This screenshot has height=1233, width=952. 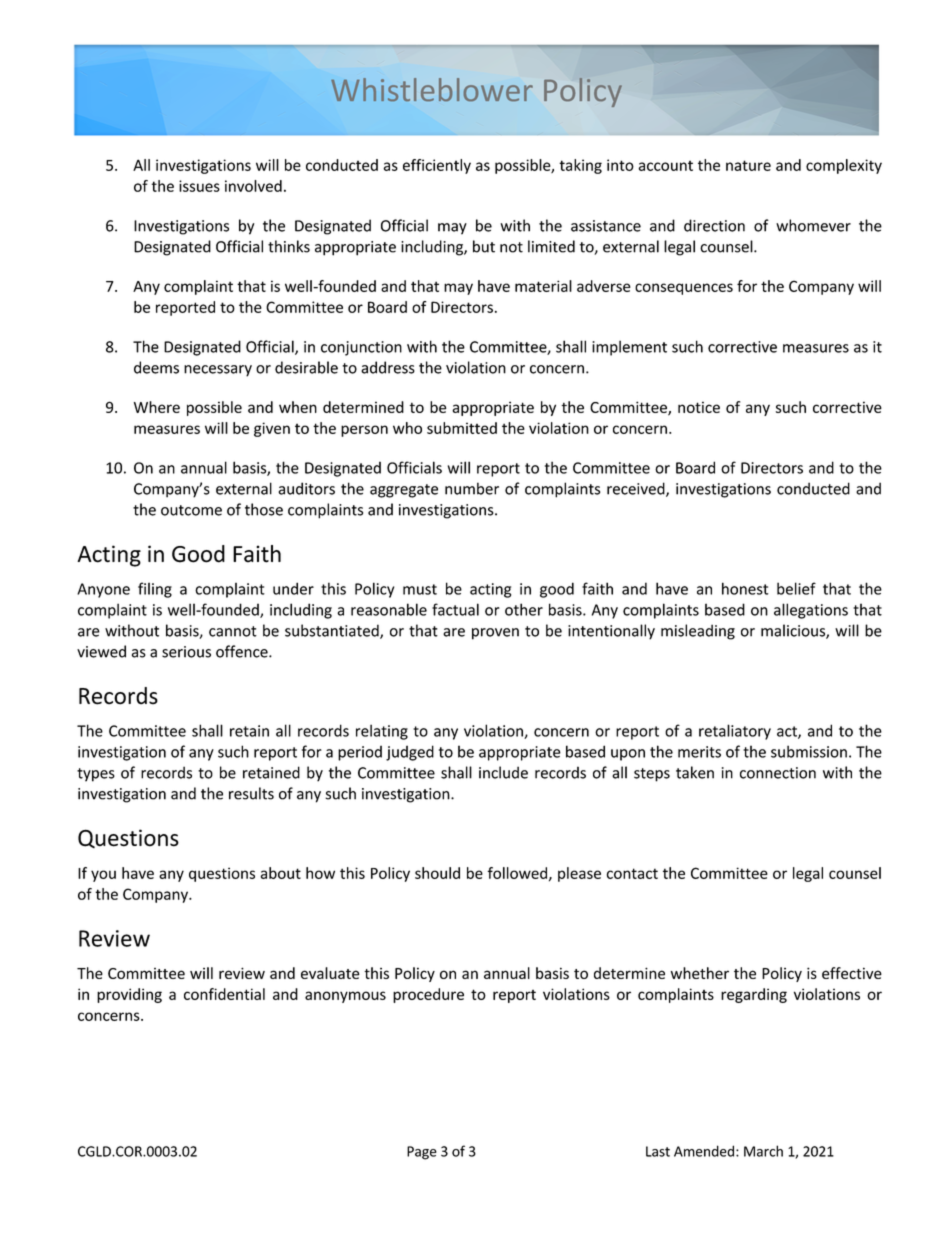 What do you see at coordinates (748, 165) in the screenshot?
I see `nature` at bounding box center [748, 165].
